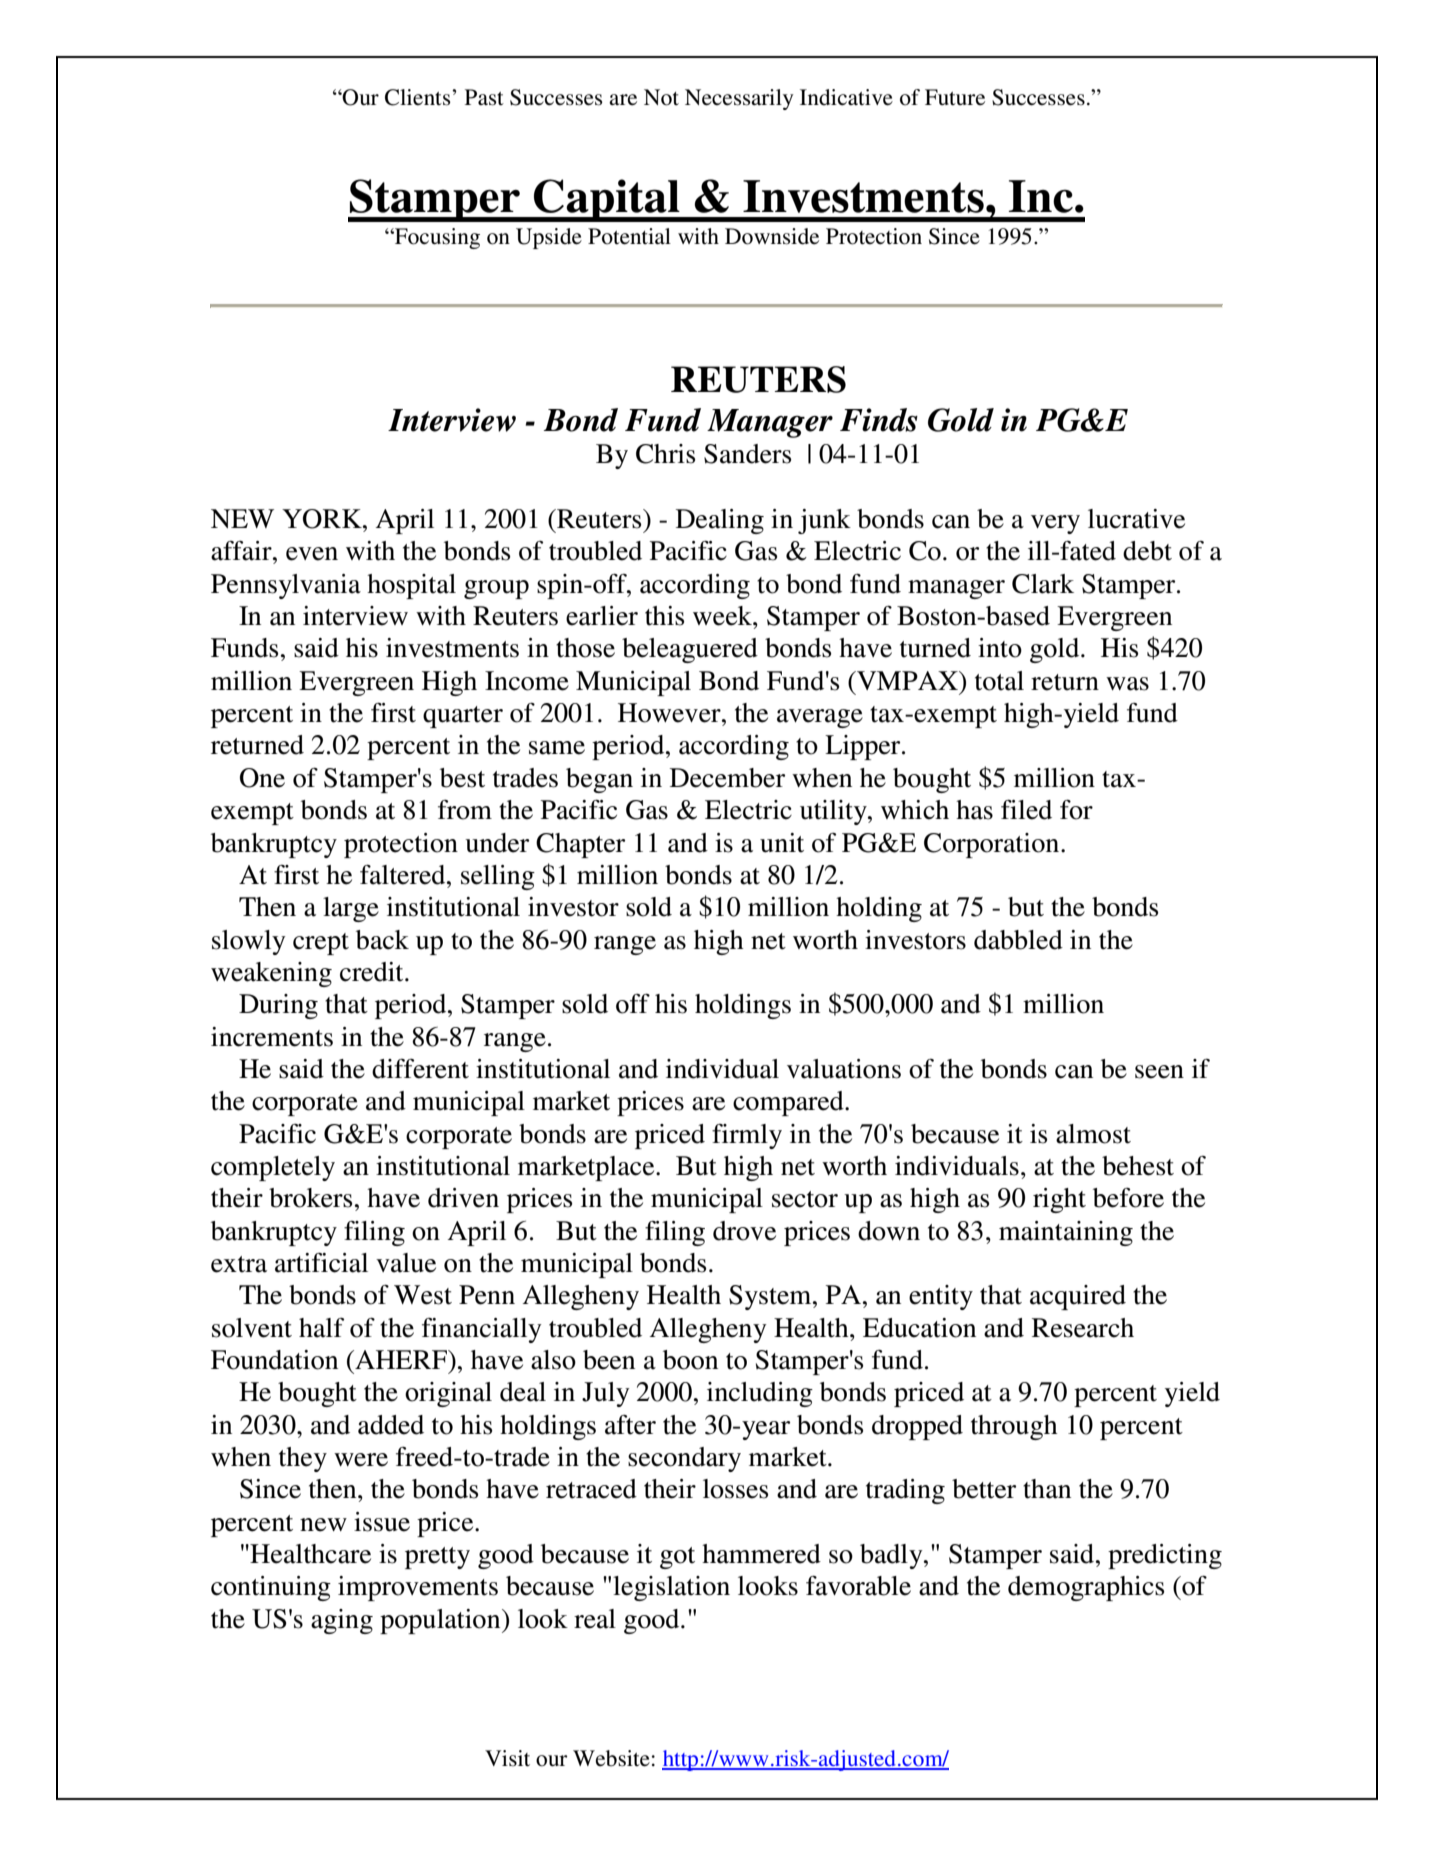 The image size is (1434, 1856). I want to click on Necessarily, so click(739, 99).
